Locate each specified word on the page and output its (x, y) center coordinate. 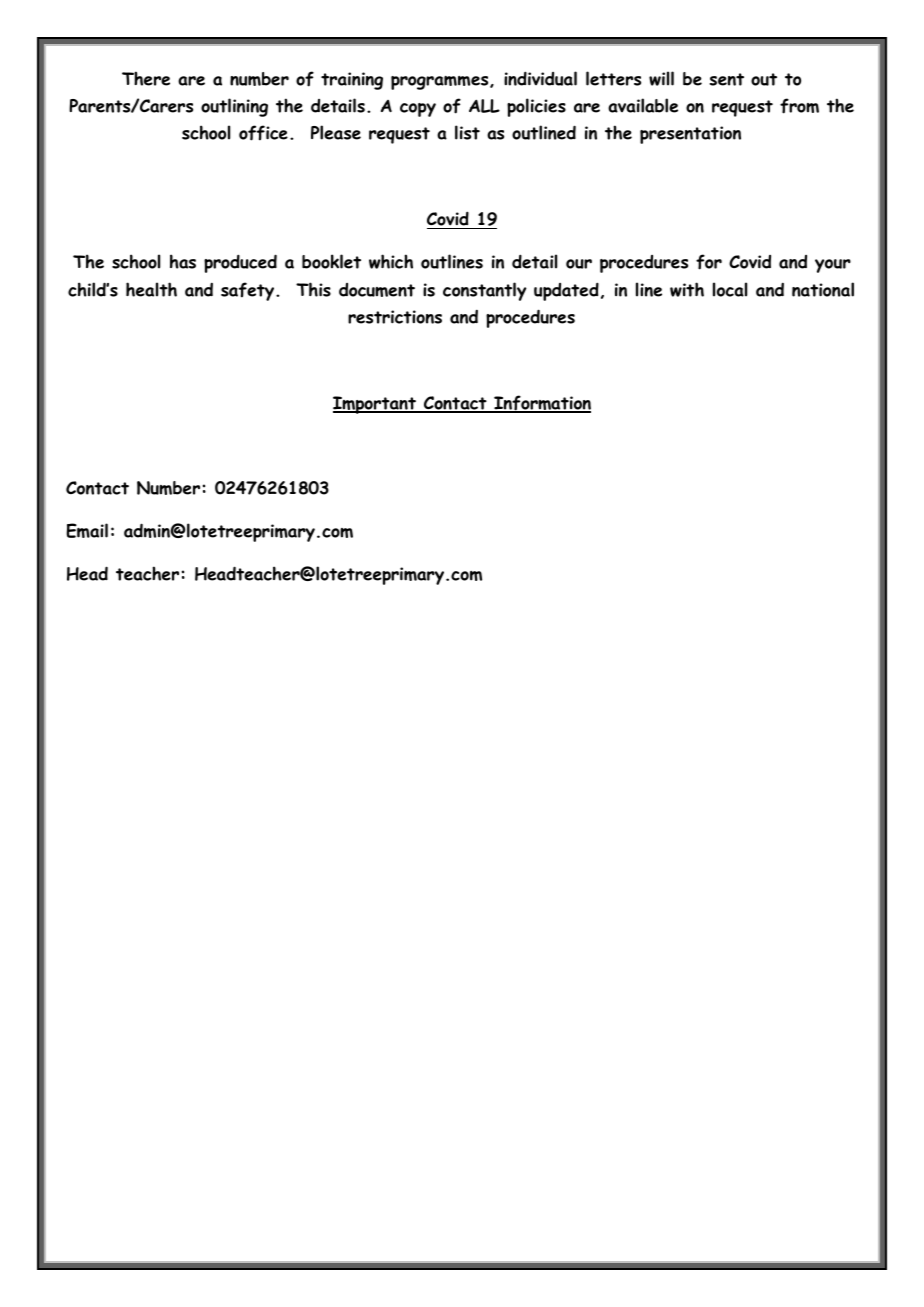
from (799, 106)
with (687, 289)
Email (87, 530)
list (467, 132)
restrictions (395, 317)
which (391, 261)
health (151, 289)
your (833, 266)
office (263, 133)
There (146, 78)
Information (541, 404)
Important (376, 405)
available (643, 105)
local (730, 289)
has (183, 261)
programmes (441, 83)
